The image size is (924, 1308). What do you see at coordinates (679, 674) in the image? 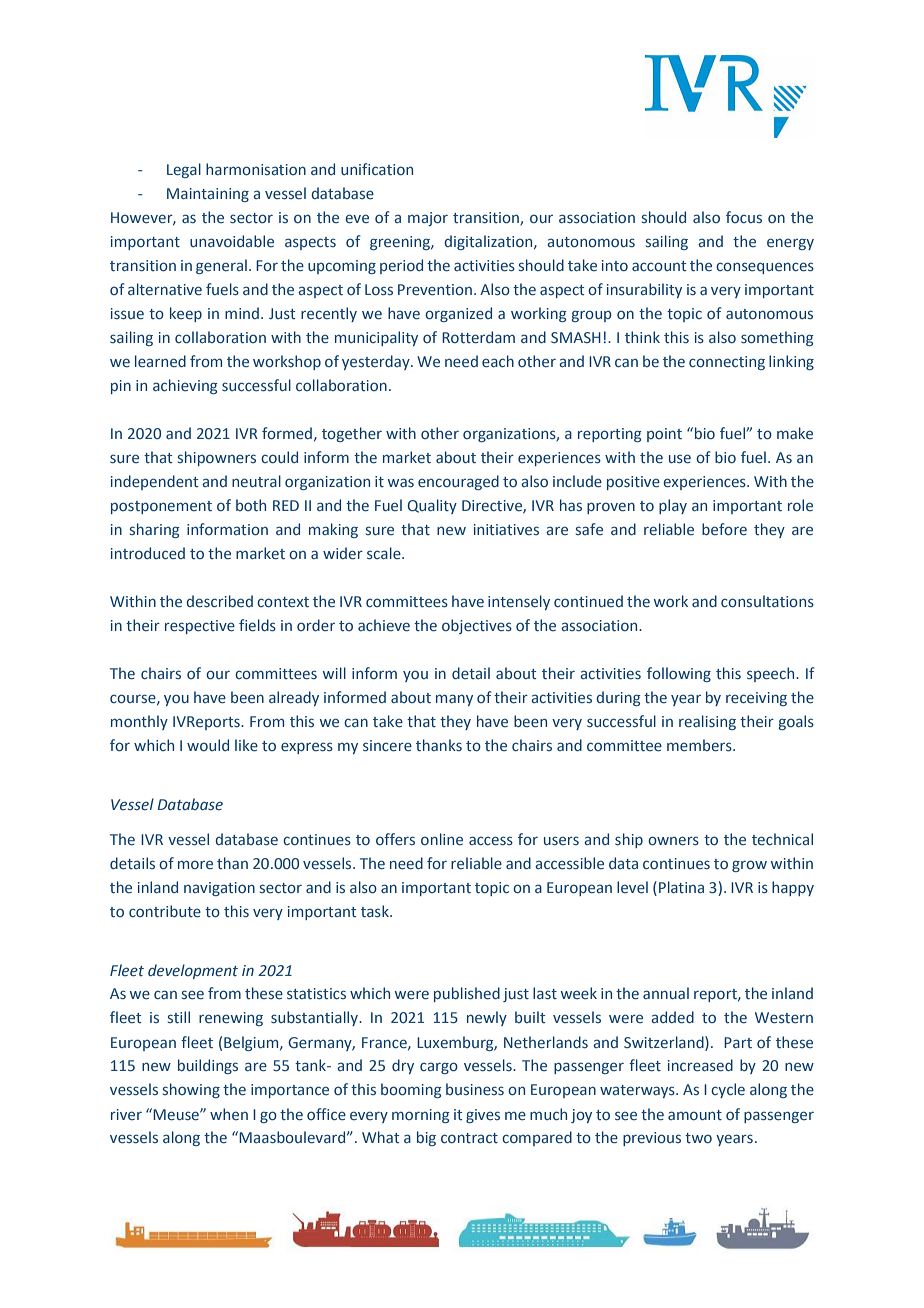
I see `following` at bounding box center [679, 674].
